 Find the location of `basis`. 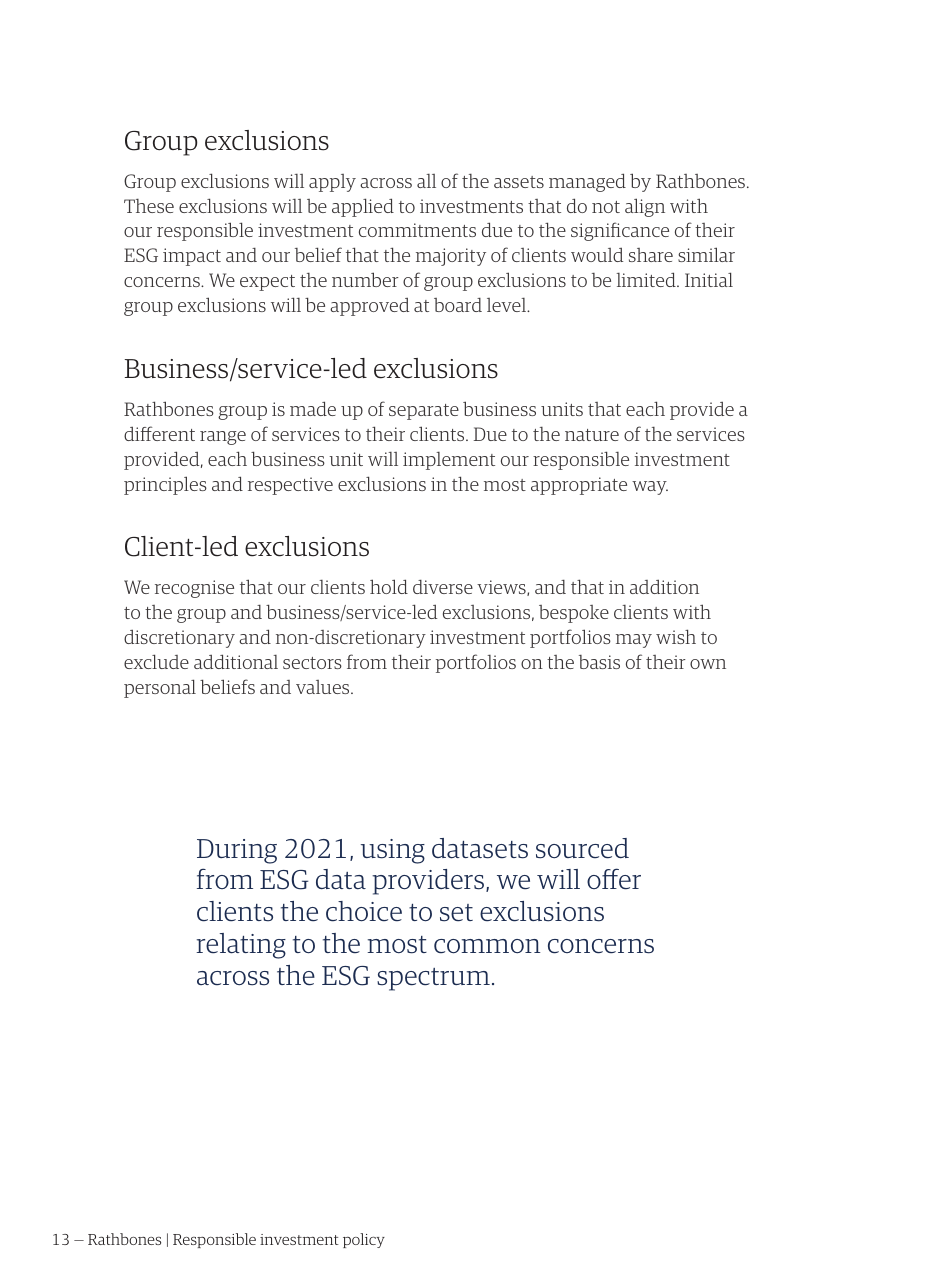

basis is located at coordinates (599, 662).
